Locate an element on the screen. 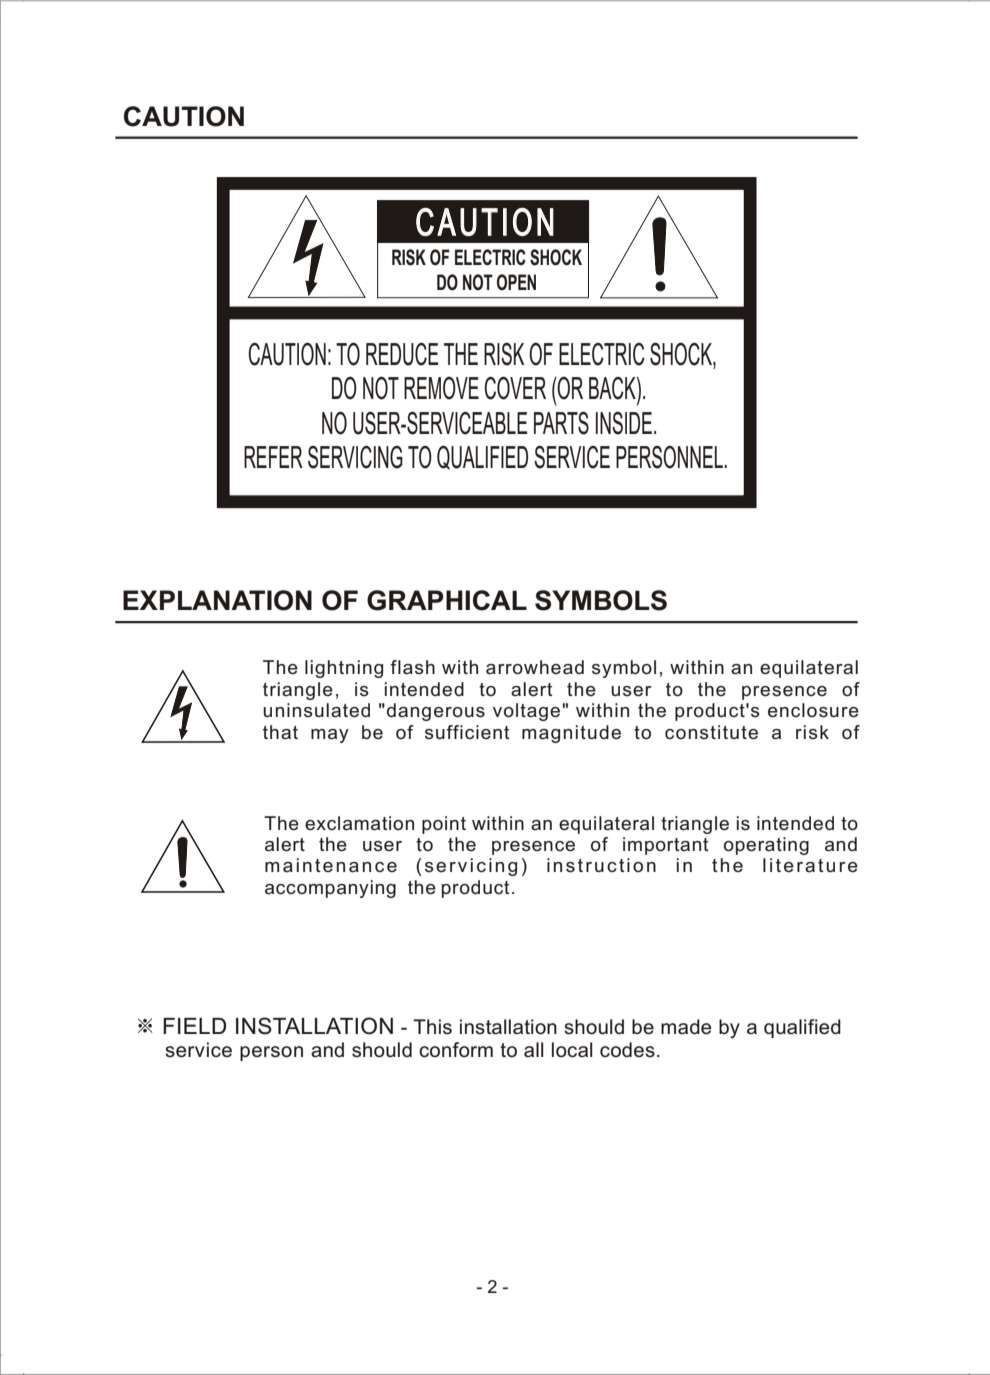 This screenshot has width=990, height=1375. arrowhead is located at coordinates (535, 667).
